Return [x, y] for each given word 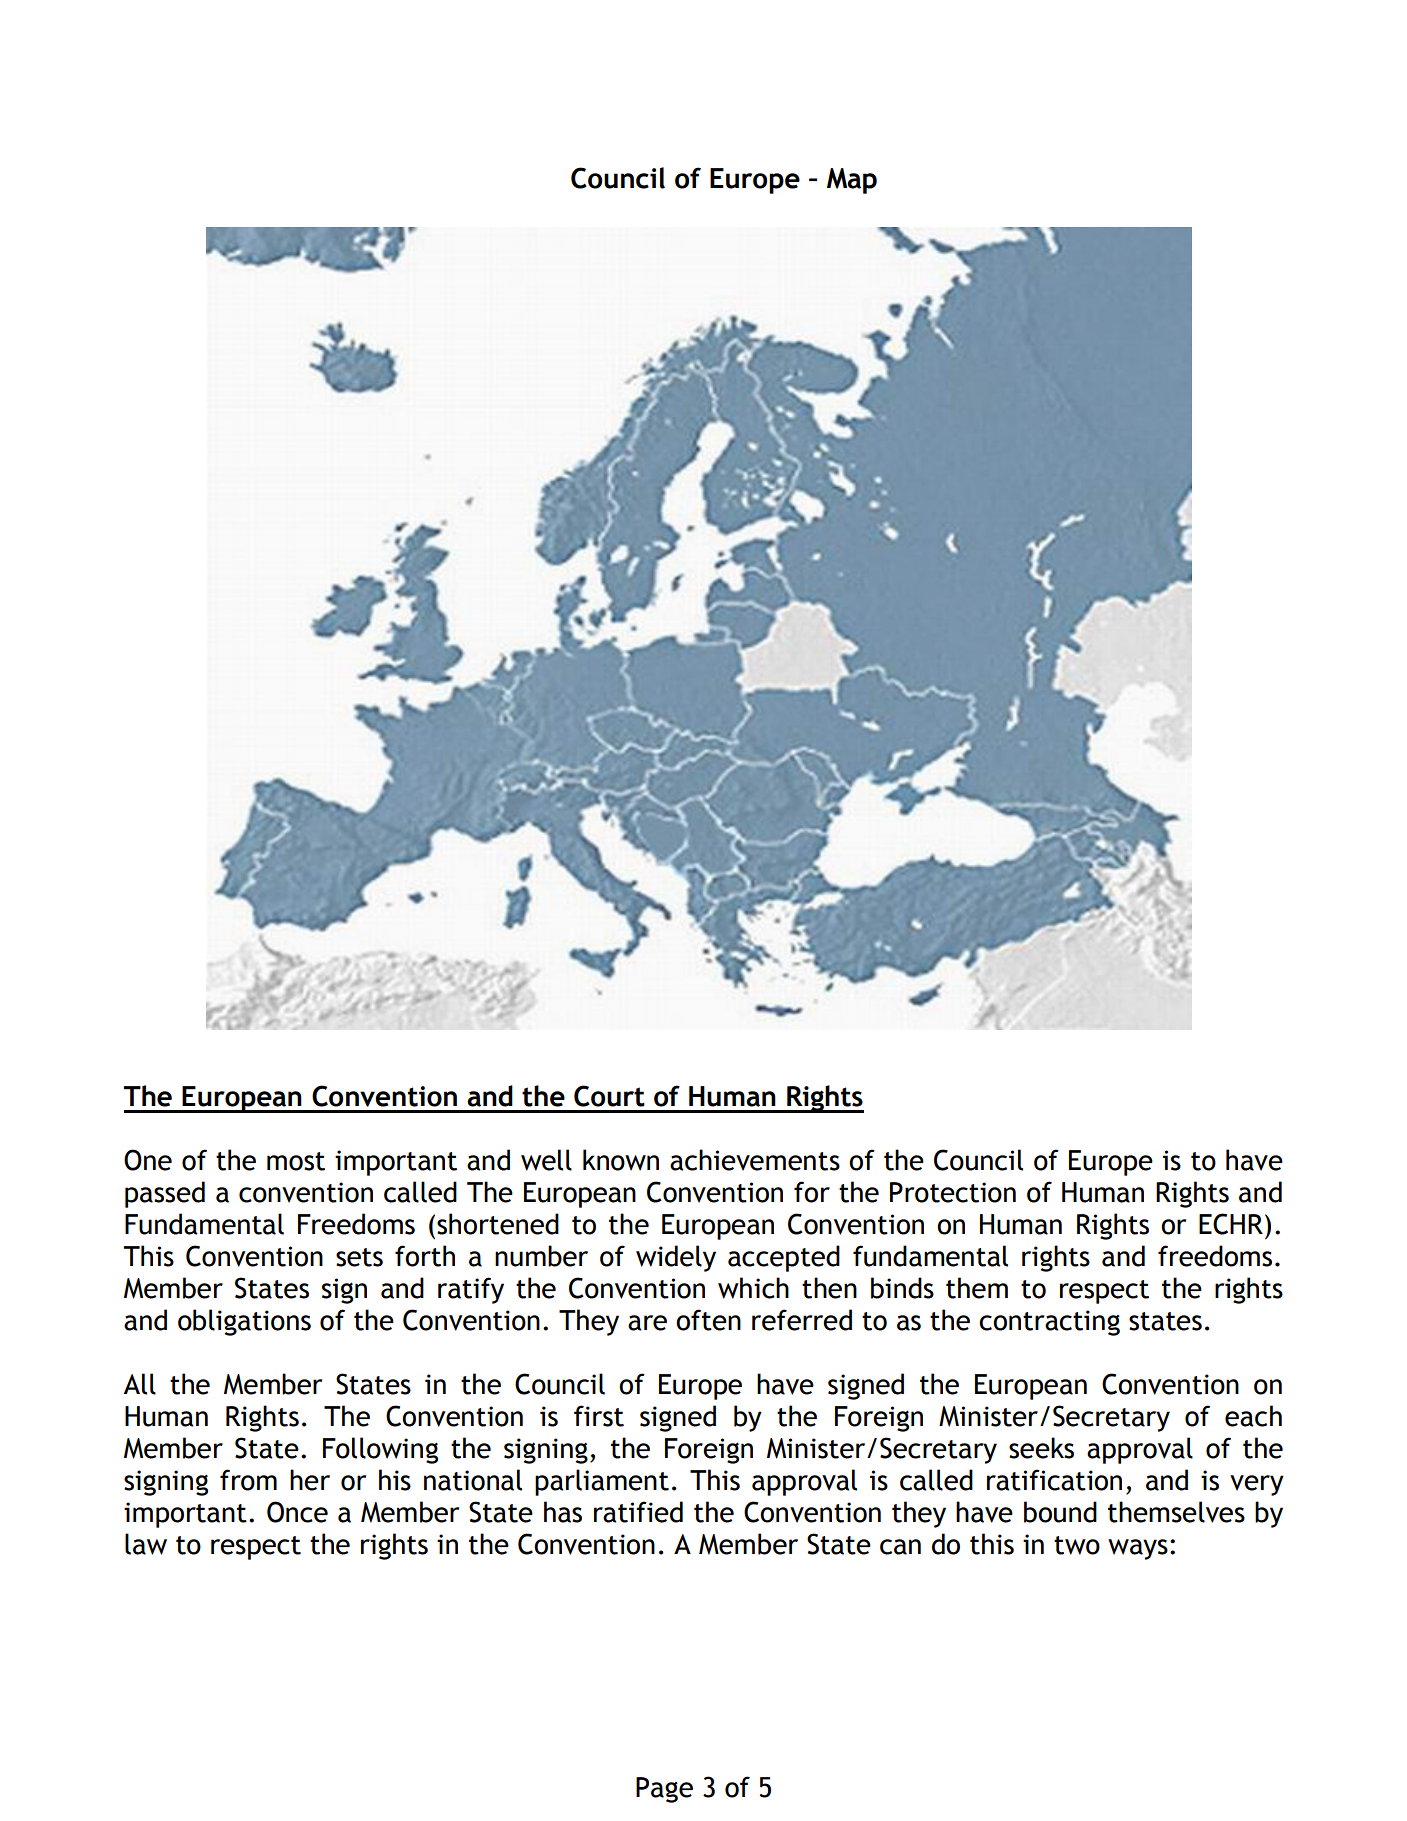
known [621, 1160]
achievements [755, 1160]
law [146, 1544]
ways [1138, 1549]
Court [609, 1096]
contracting [1049, 1323]
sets [359, 1257]
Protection [953, 1192]
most [296, 1161]
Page [664, 1790]
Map [852, 181]
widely [676, 1258]
